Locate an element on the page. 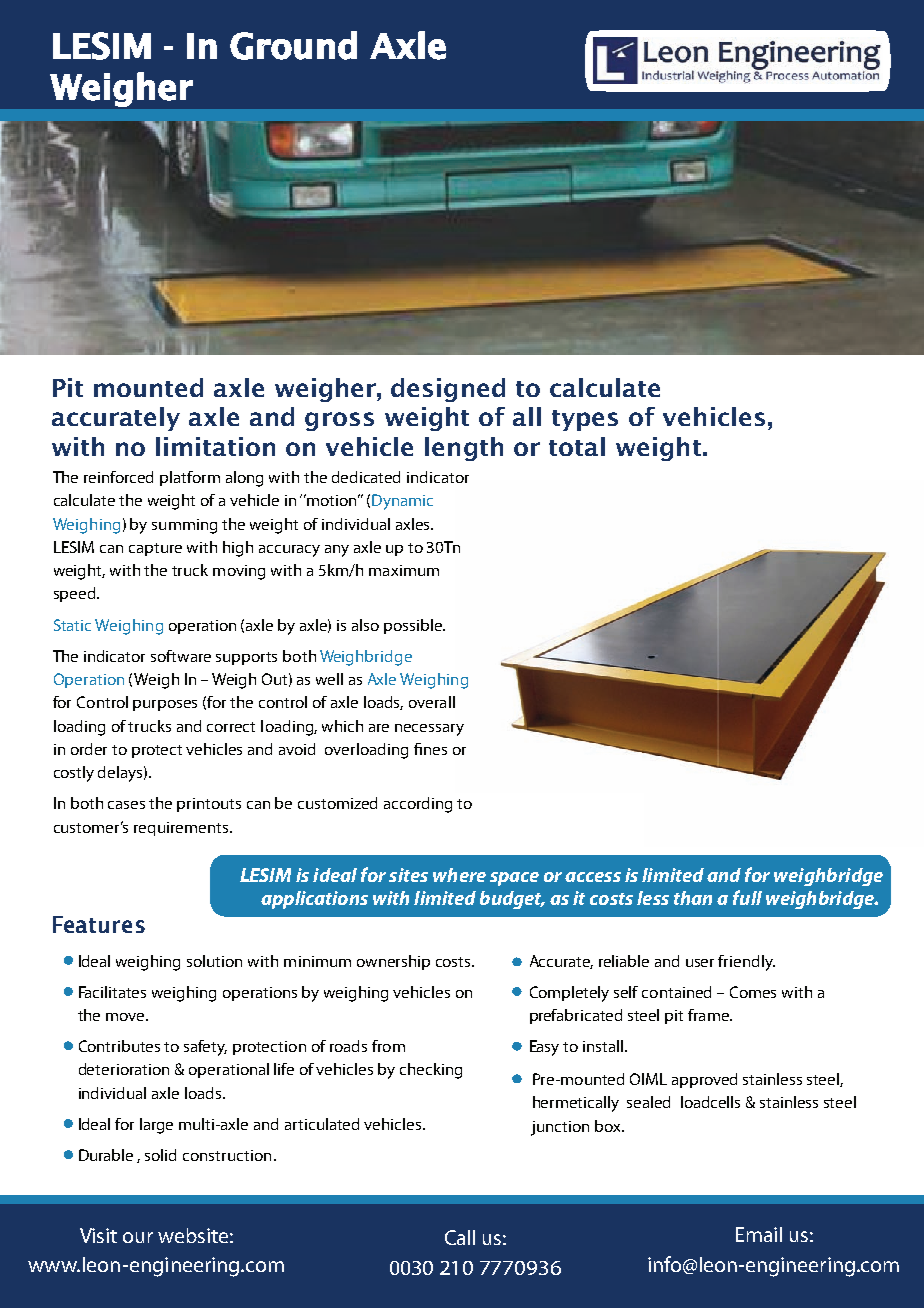 The width and height of the page is (924, 1308). than is located at coordinates (693, 898).
